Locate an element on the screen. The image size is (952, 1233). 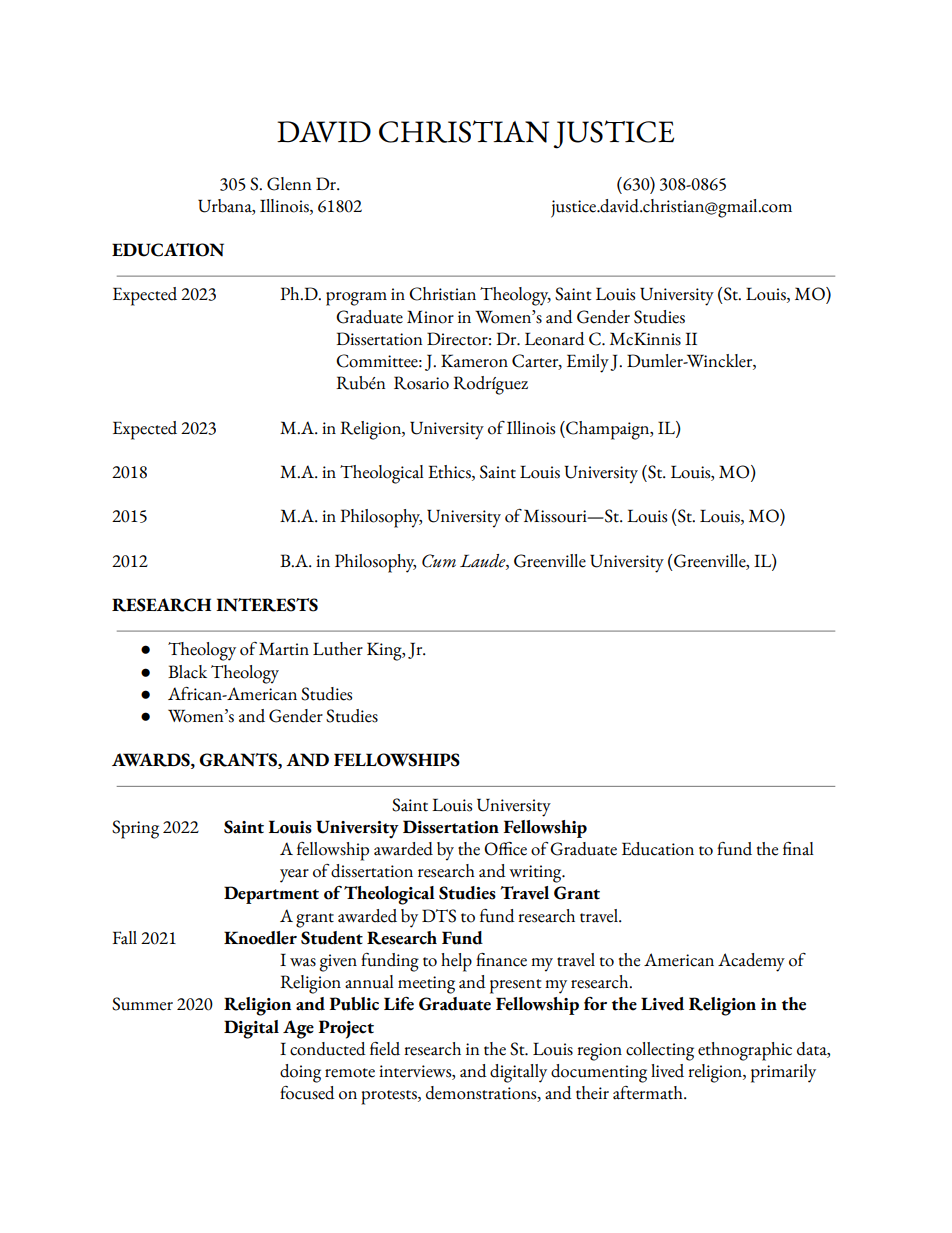
Spring is located at coordinates (135, 829).
